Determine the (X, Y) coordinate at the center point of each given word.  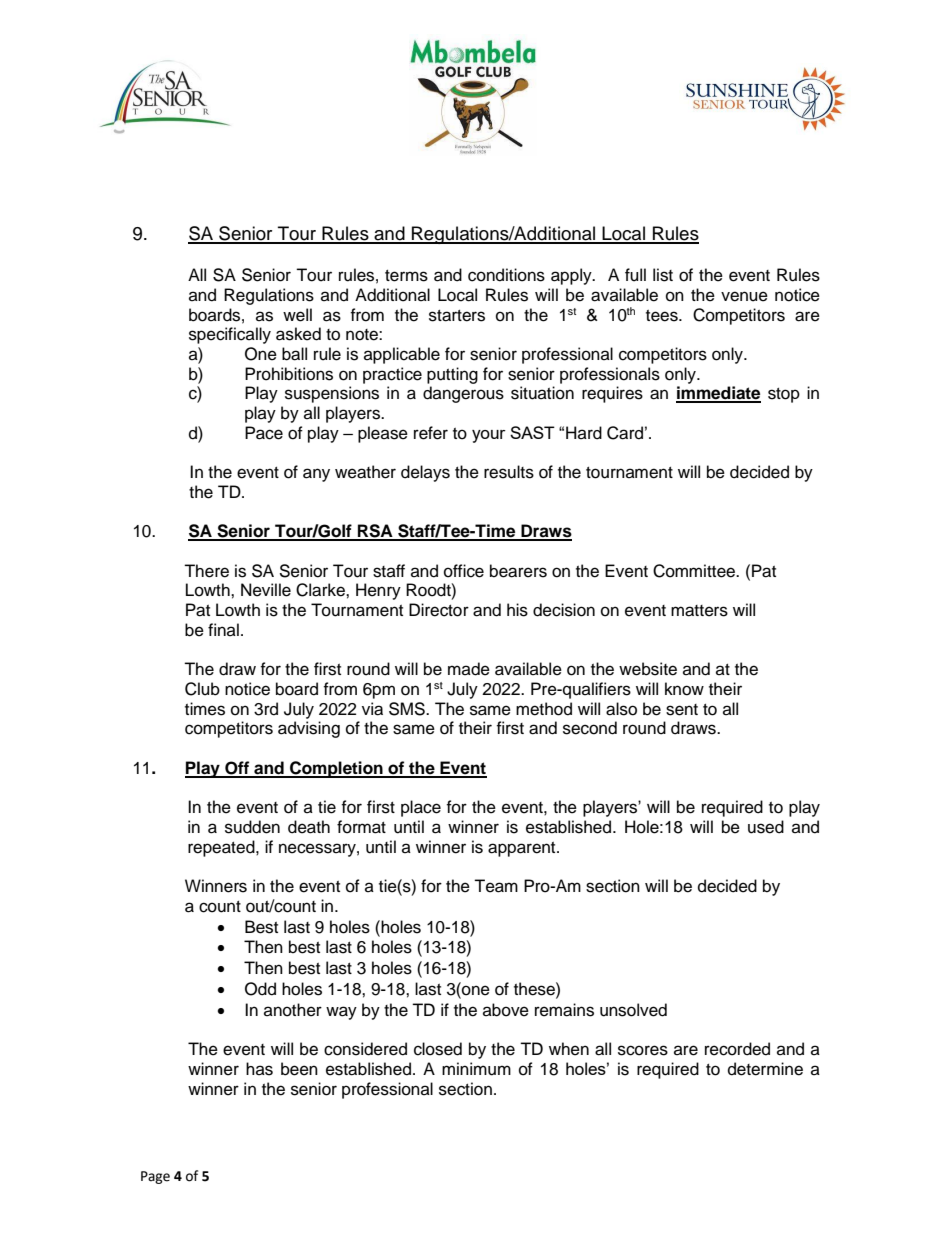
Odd (260, 989)
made (469, 669)
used (766, 827)
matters (699, 611)
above (506, 1010)
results (509, 472)
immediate (718, 394)
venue (744, 296)
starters (457, 316)
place (421, 808)
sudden (252, 827)
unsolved (633, 1010)
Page (155, 1177)
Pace (264, 433)
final (223, 629)
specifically (230, 335)
